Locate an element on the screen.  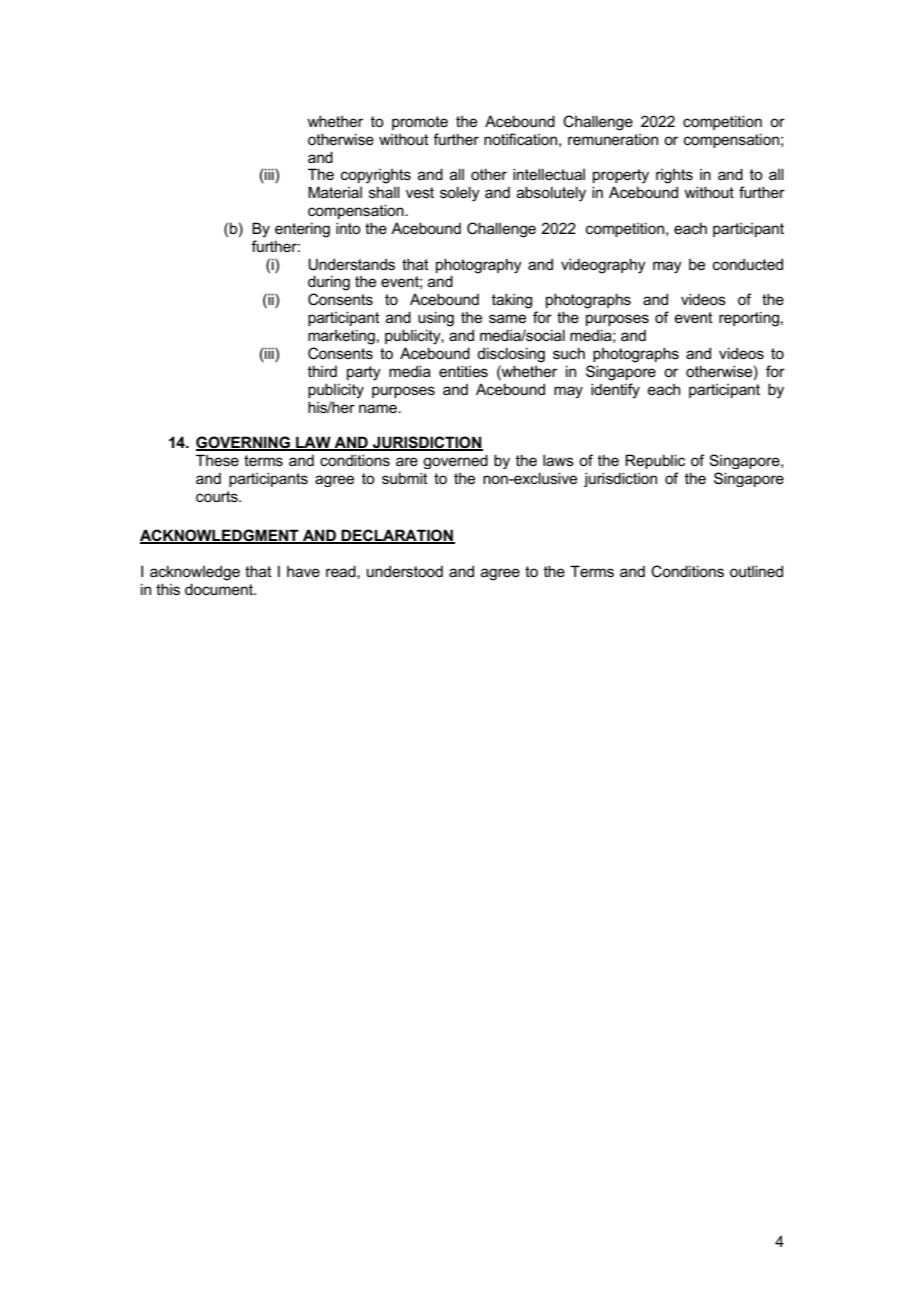
are is located at coordinates (407, 461).
